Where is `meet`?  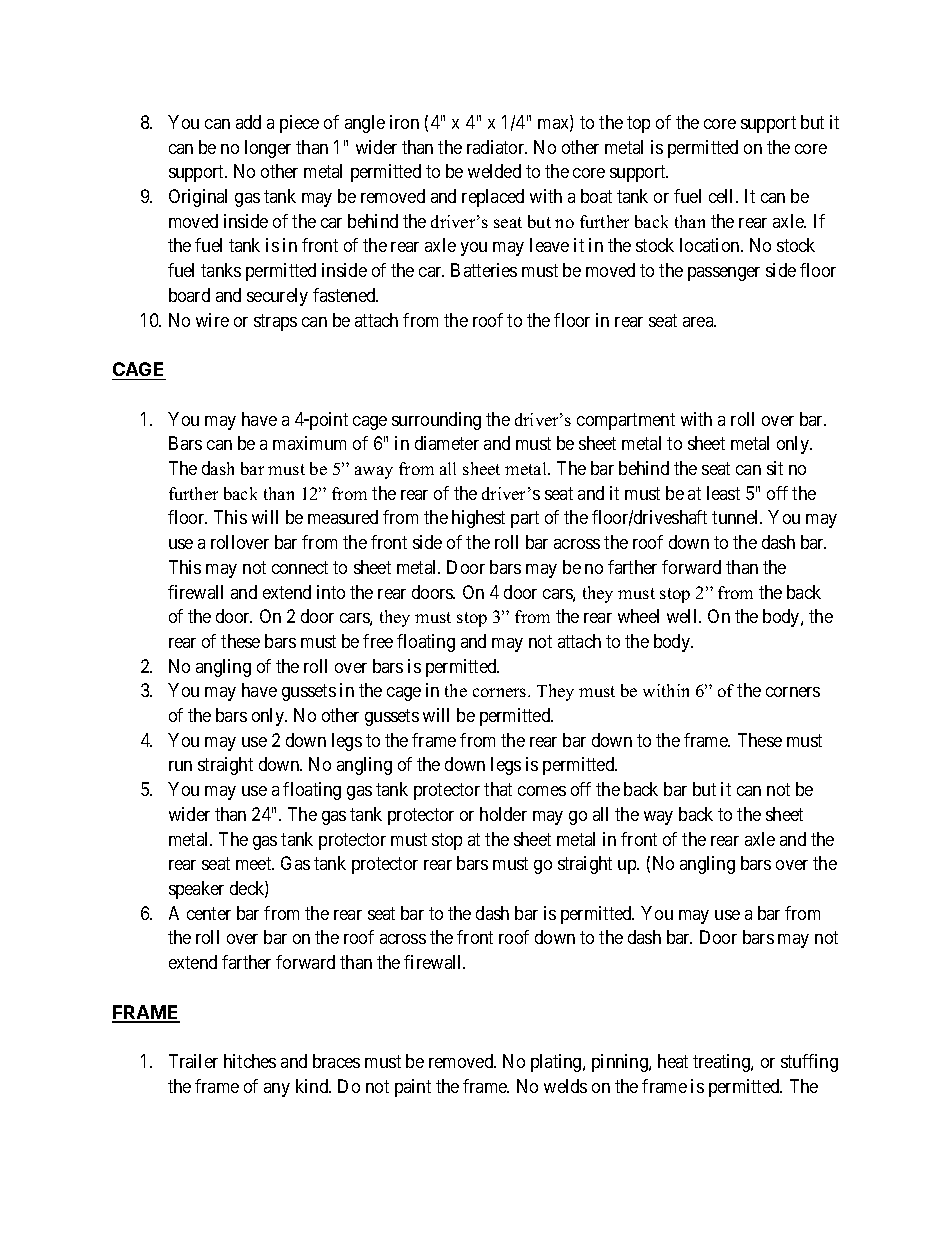 meet is located at coordinates (255, 863).
